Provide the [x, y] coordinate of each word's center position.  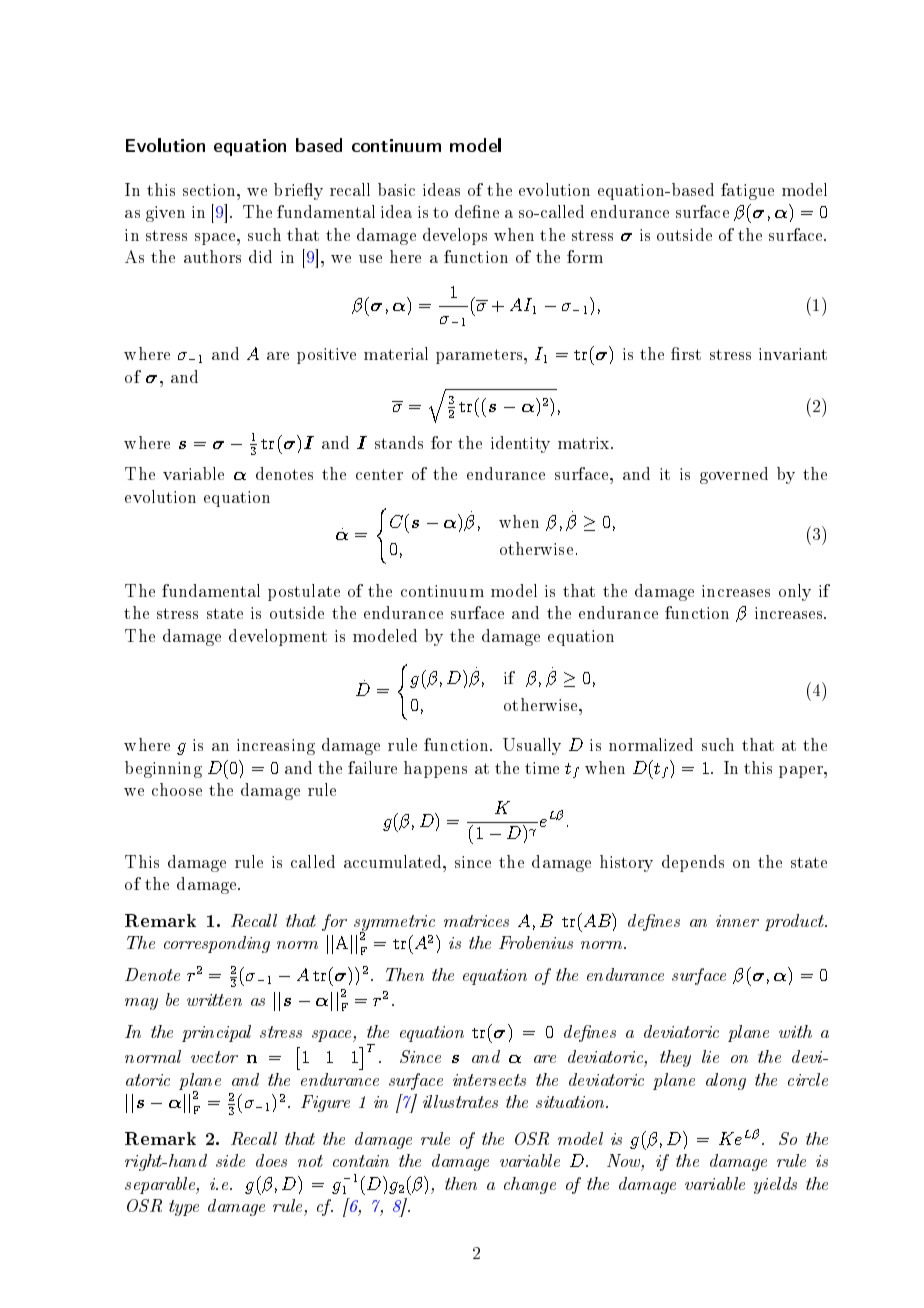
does [271, 1160]
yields [775, 1185]
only [795, 592]
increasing [276, 747]
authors [212, 256]
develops [455, 236]
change [530, 1185]
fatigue [747, 191]
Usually [532, 746]
